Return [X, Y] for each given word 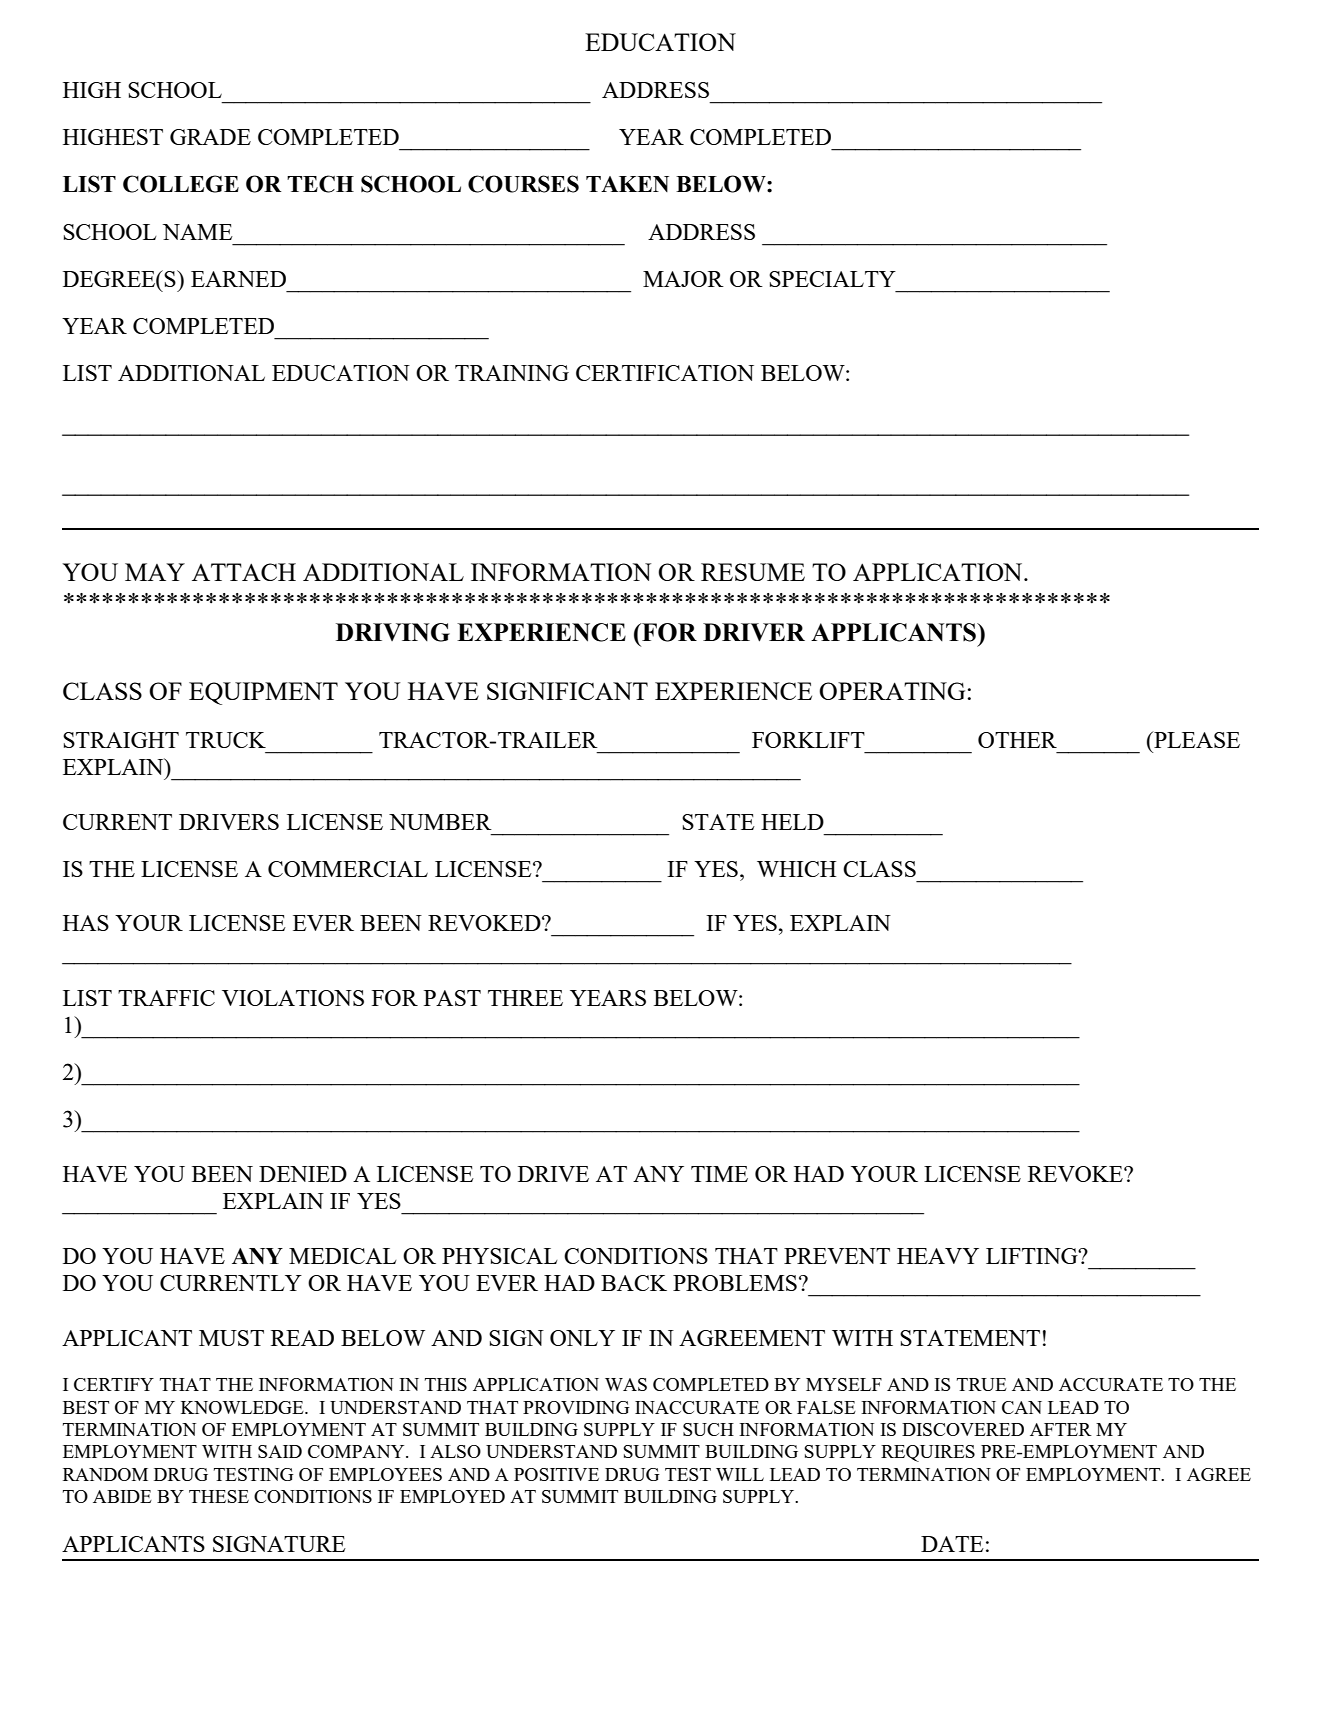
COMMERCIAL [348, 869]
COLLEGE [181, 184]
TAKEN [627, 184]
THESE [219, 1496]
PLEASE [1196, 739]
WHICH [796, 869]
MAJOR [683, 279]
